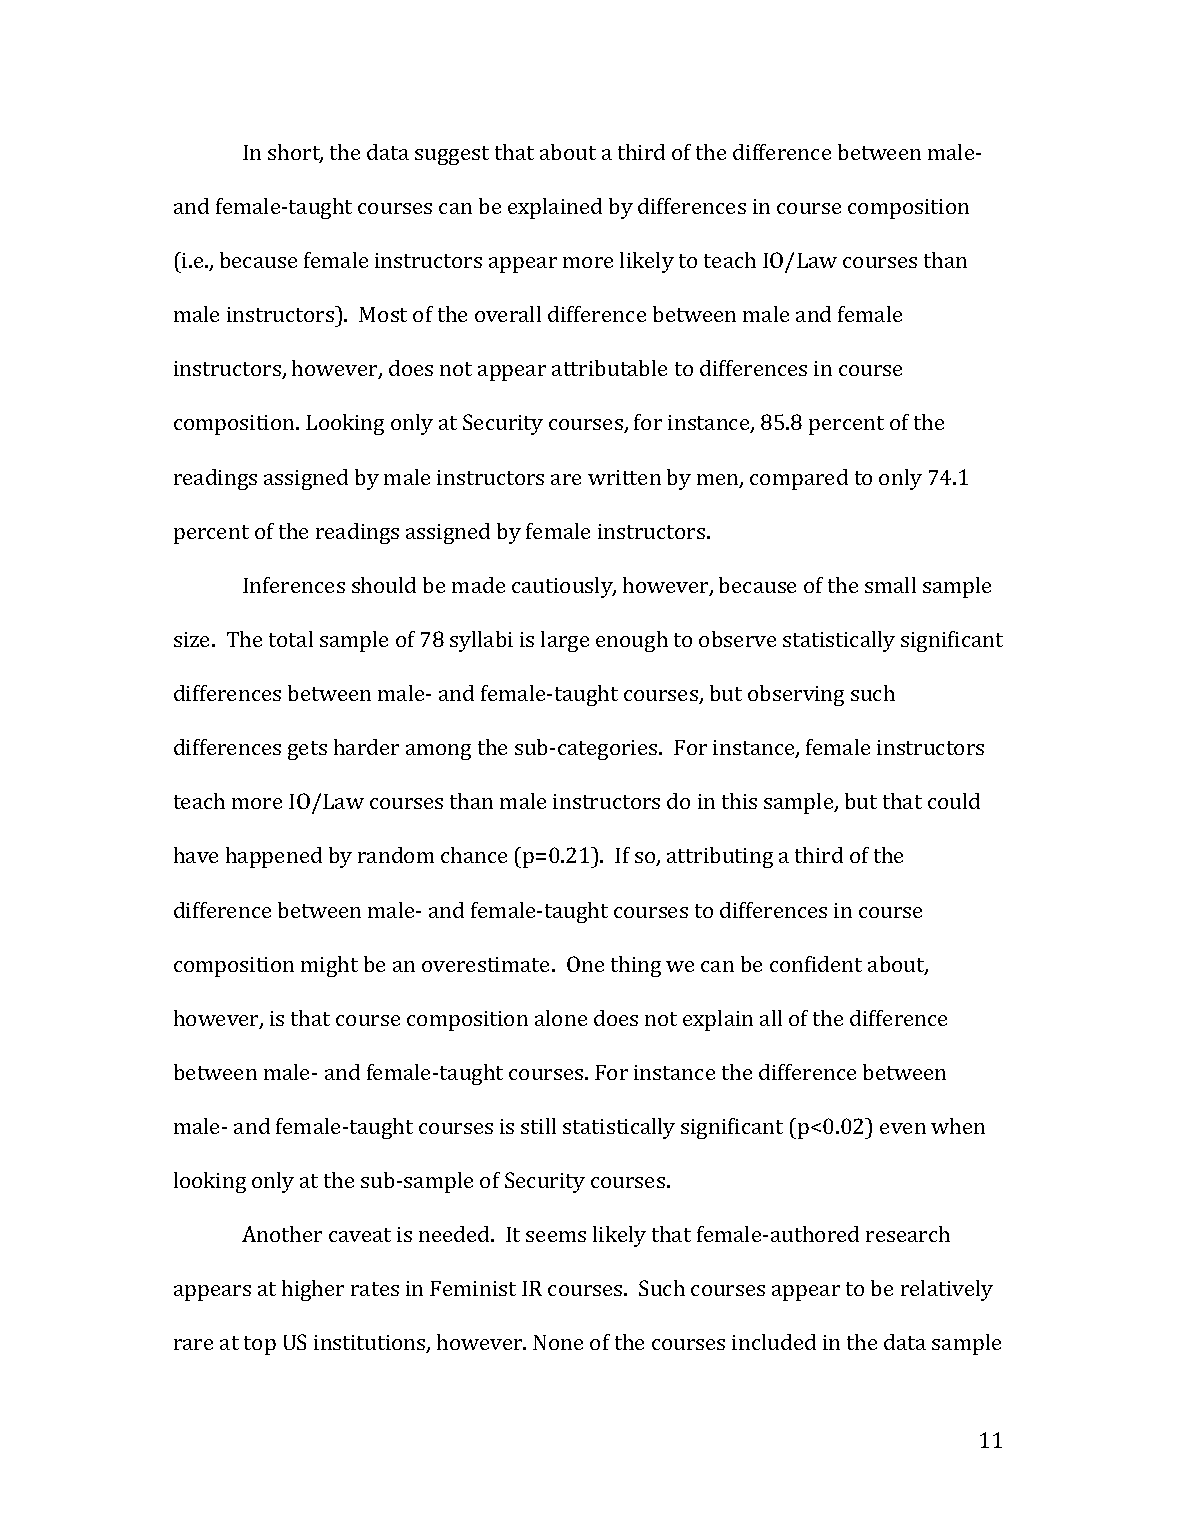  I want to click on higher, so click(313, 1290).
